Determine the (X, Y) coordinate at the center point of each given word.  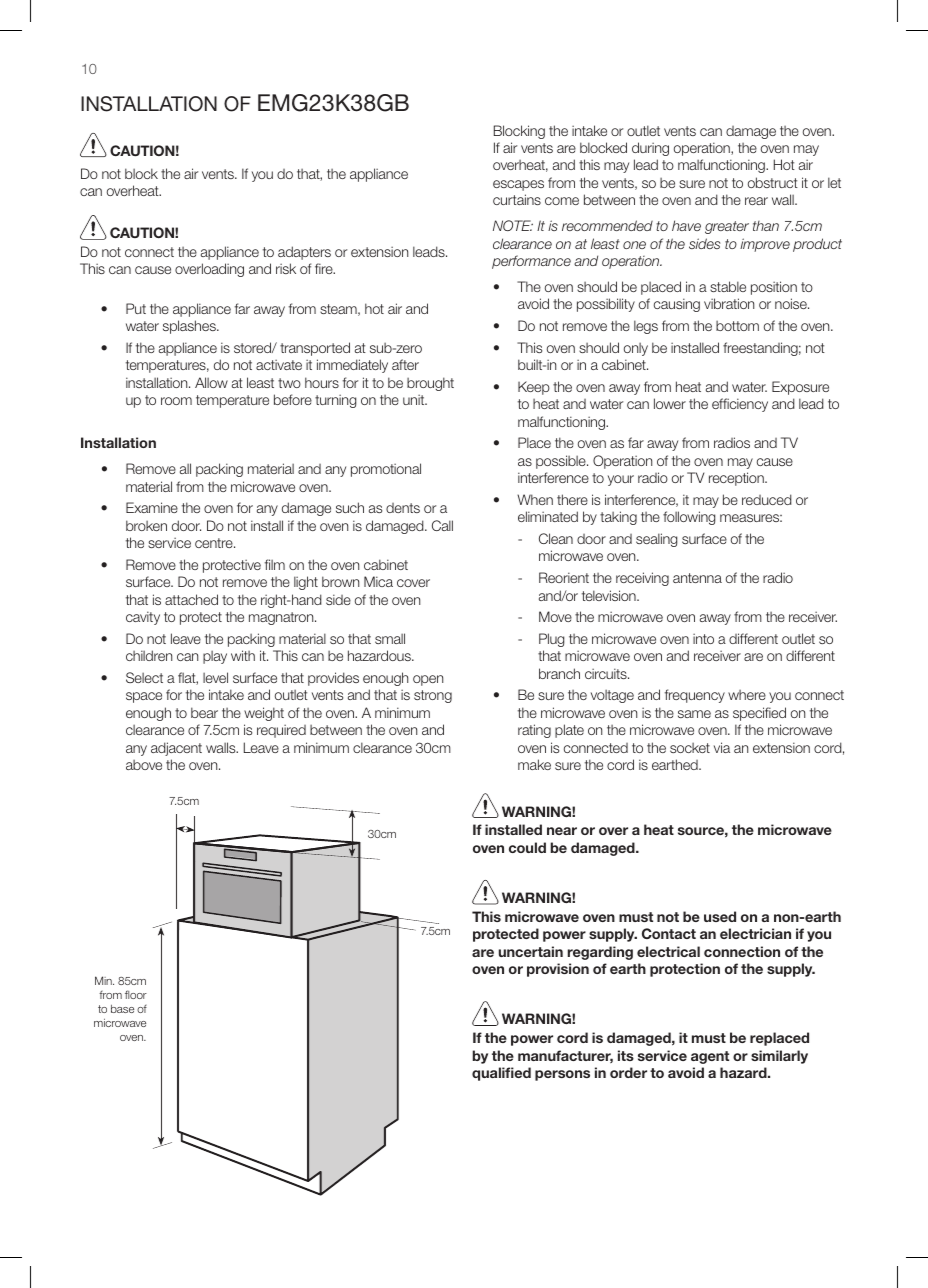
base (122, 1009)
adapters (304, 253)
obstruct (773, 182)
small (390, 638)
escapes (518, 185)
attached (191, 599)
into (703, 638)
